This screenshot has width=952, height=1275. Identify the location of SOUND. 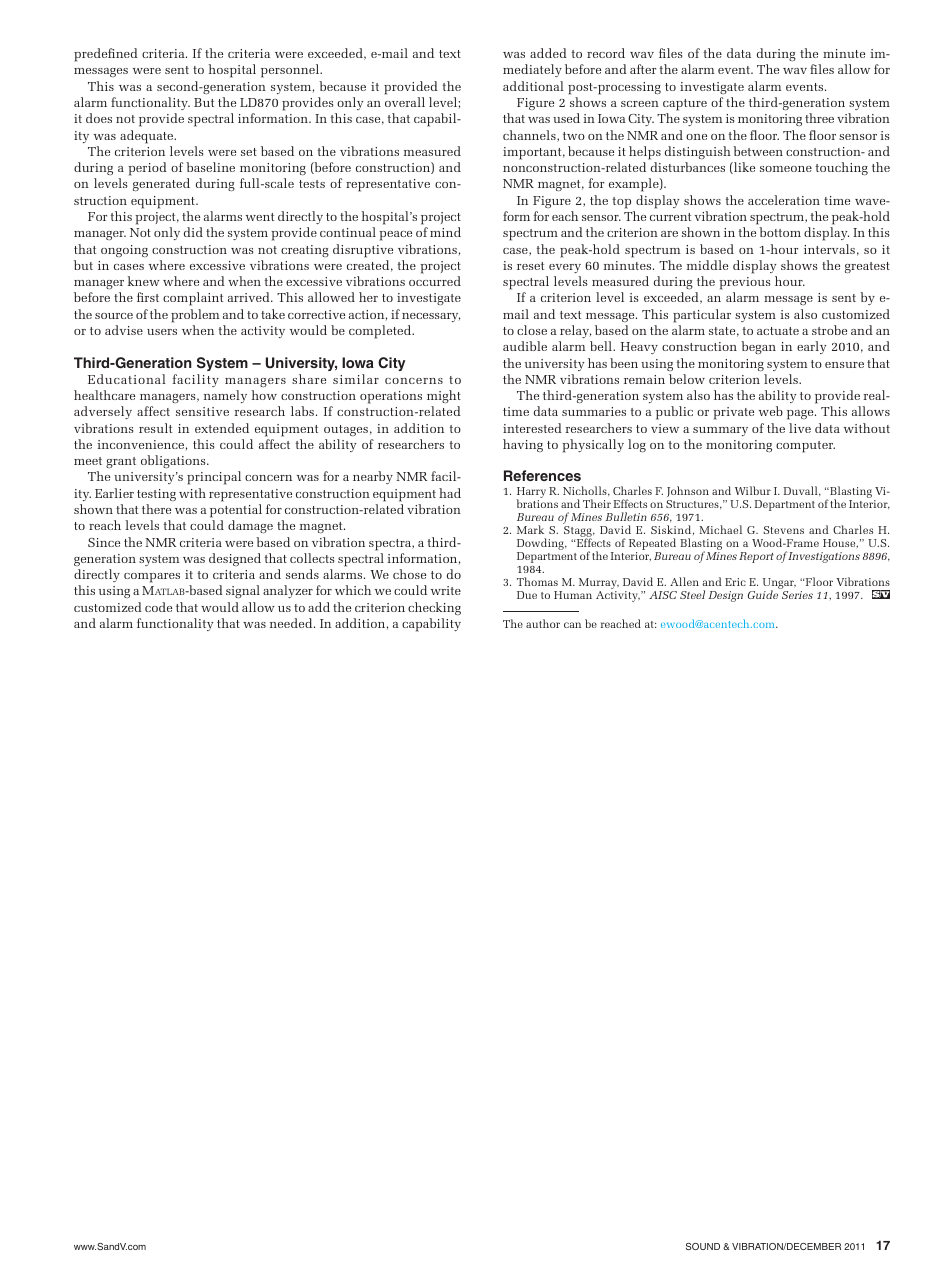
(703, 1246).
